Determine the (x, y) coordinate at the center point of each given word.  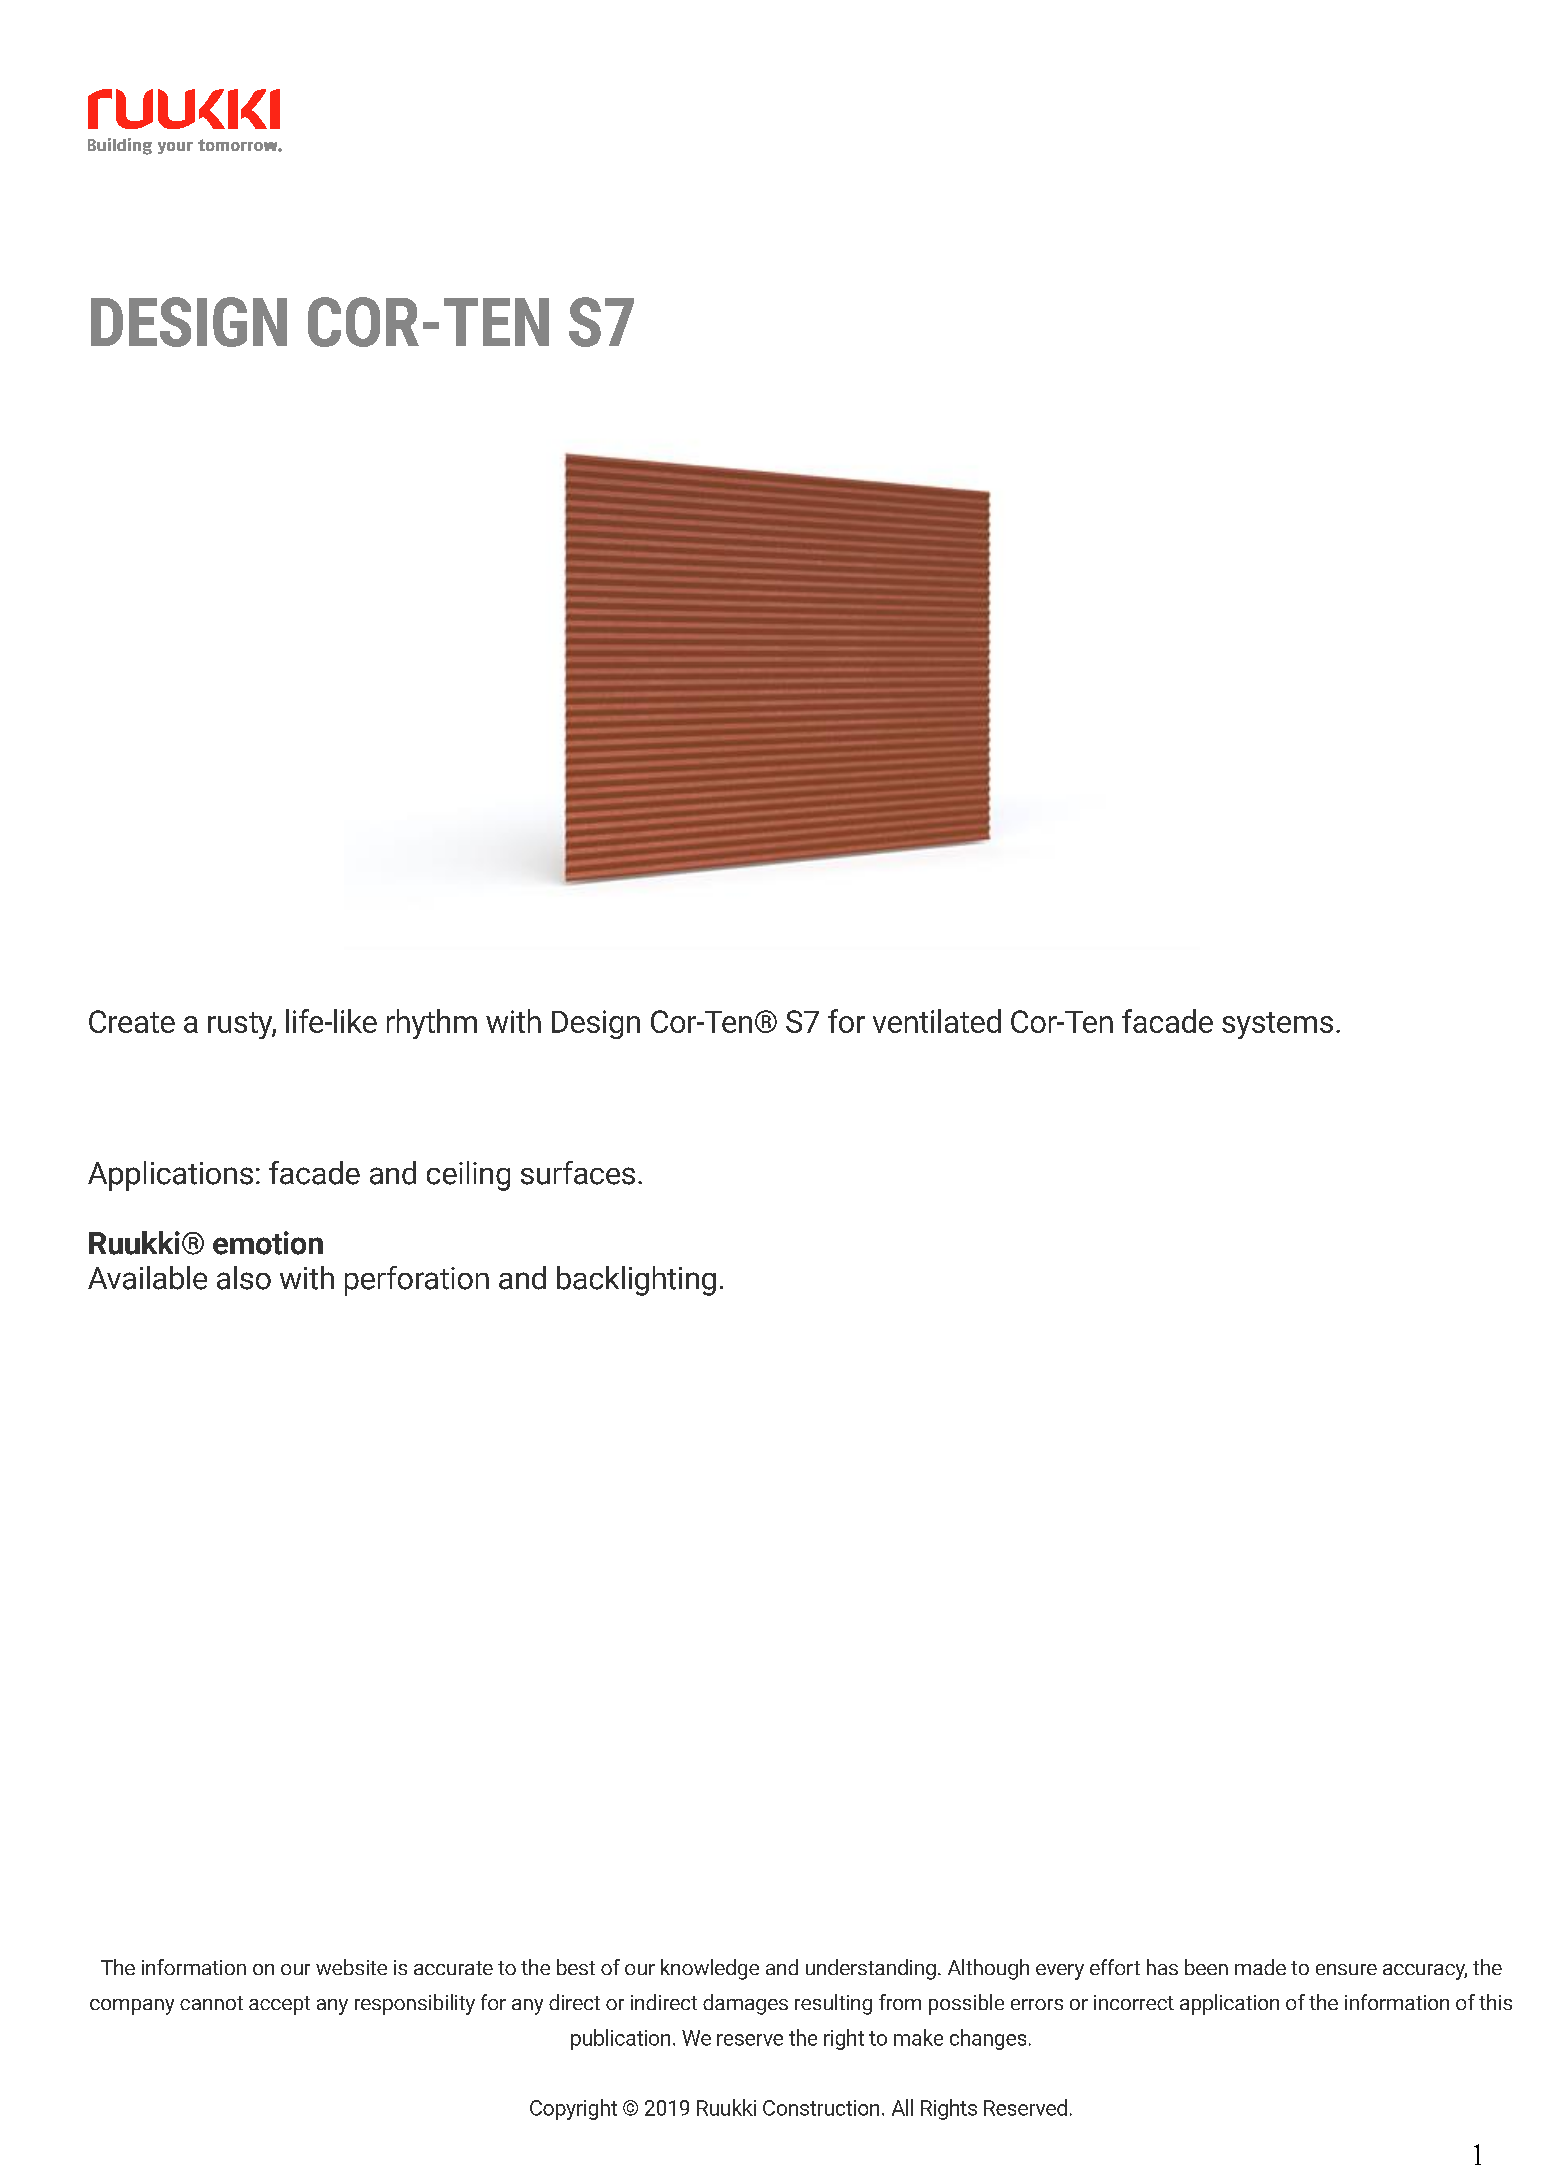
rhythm (432, 1024)
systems (1277, 1025)
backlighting (636, 1281)
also (244, 1278)
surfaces (578, 1173)
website (351, 1967)
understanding (871, 1969)
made (1260, 1967)
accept (279, 2005)
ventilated (937, 1021)
